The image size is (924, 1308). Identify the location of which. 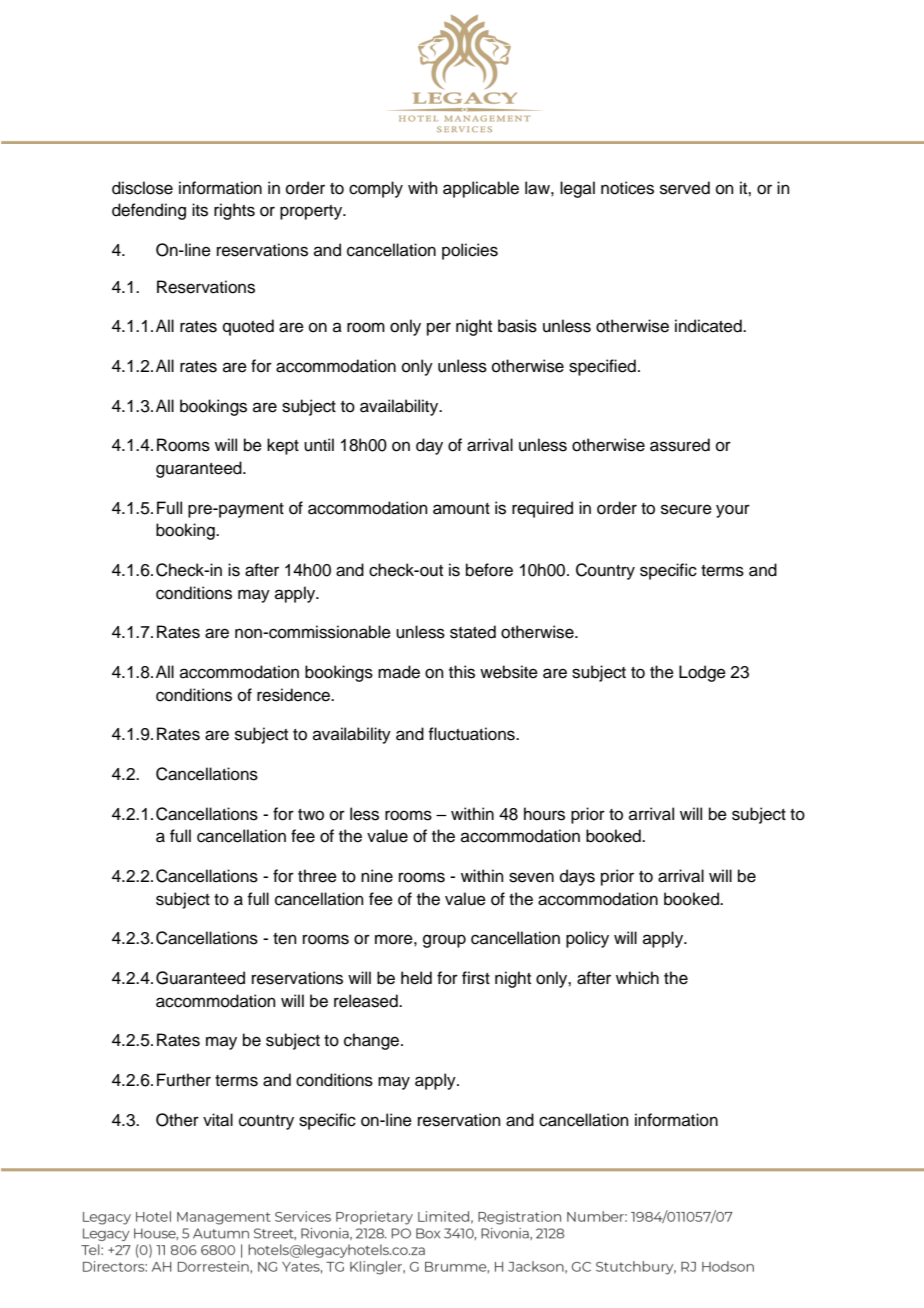
(637, 978).
